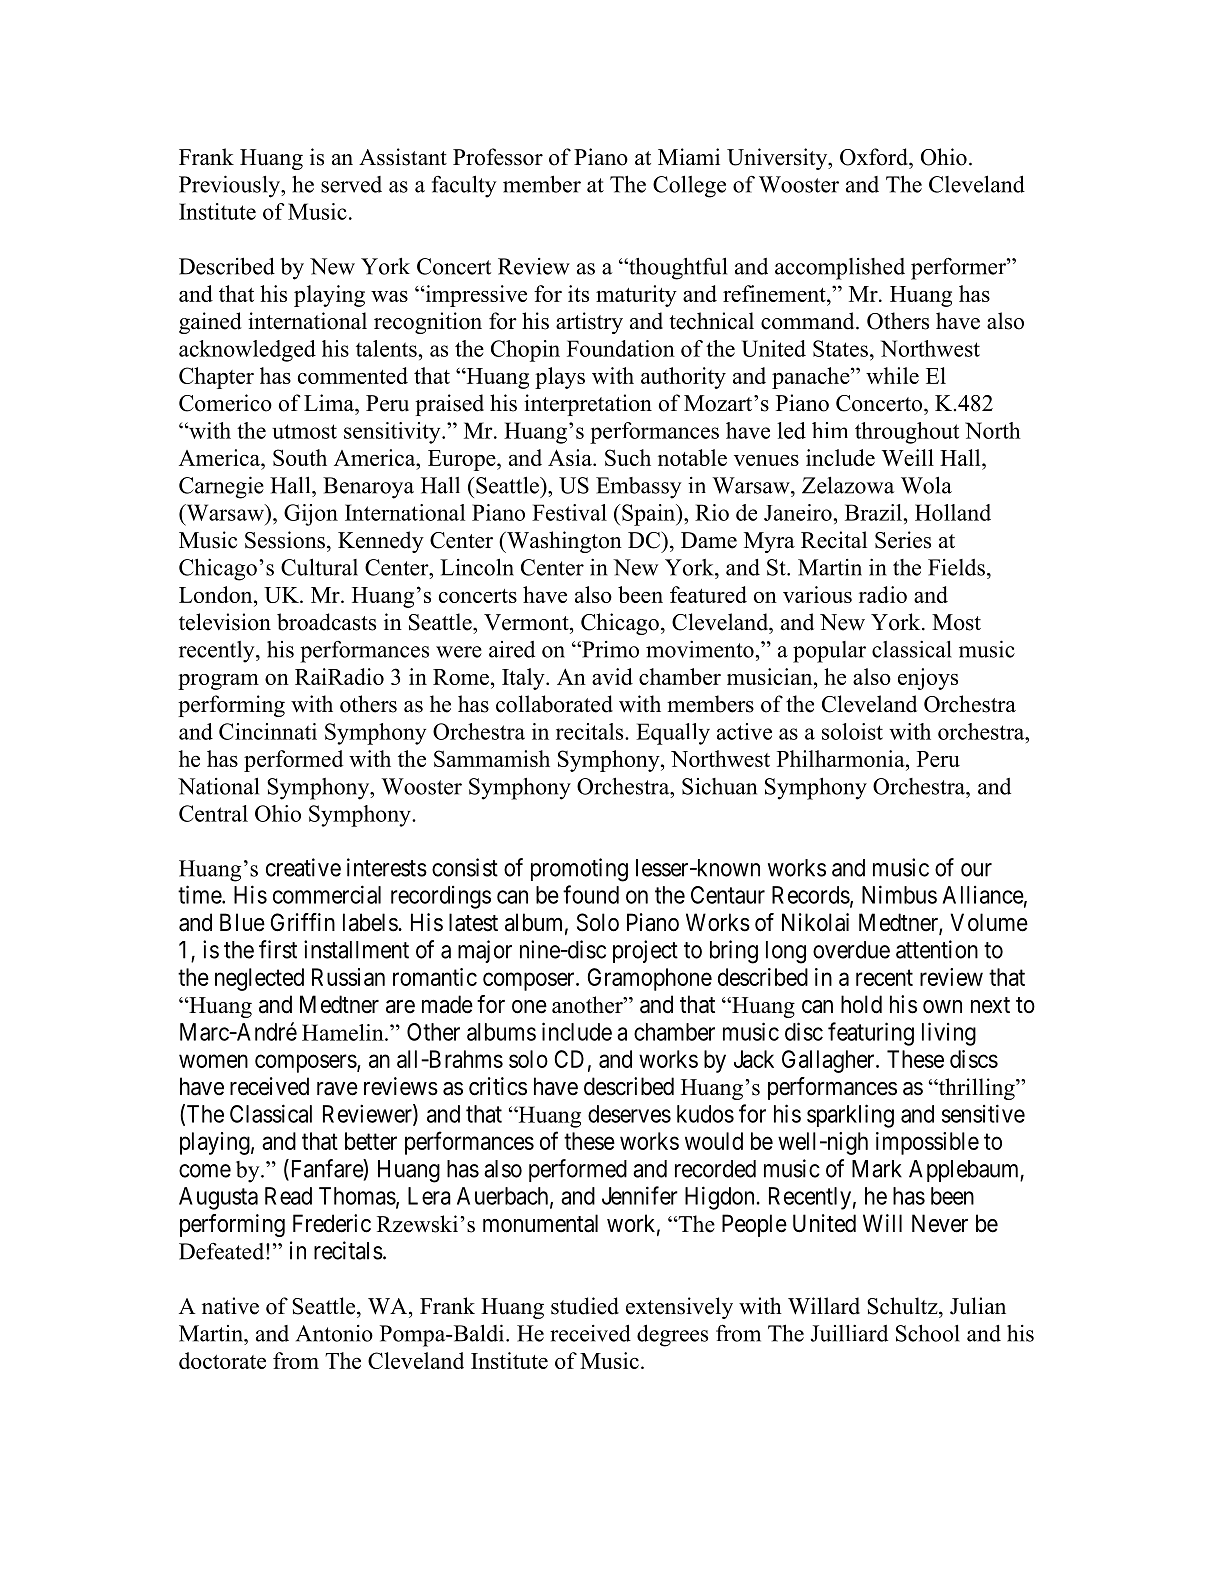  What do you see at coordinates (588, 405) in the screenshot?
I see `interpretation` at bounding box center [588, 405].
